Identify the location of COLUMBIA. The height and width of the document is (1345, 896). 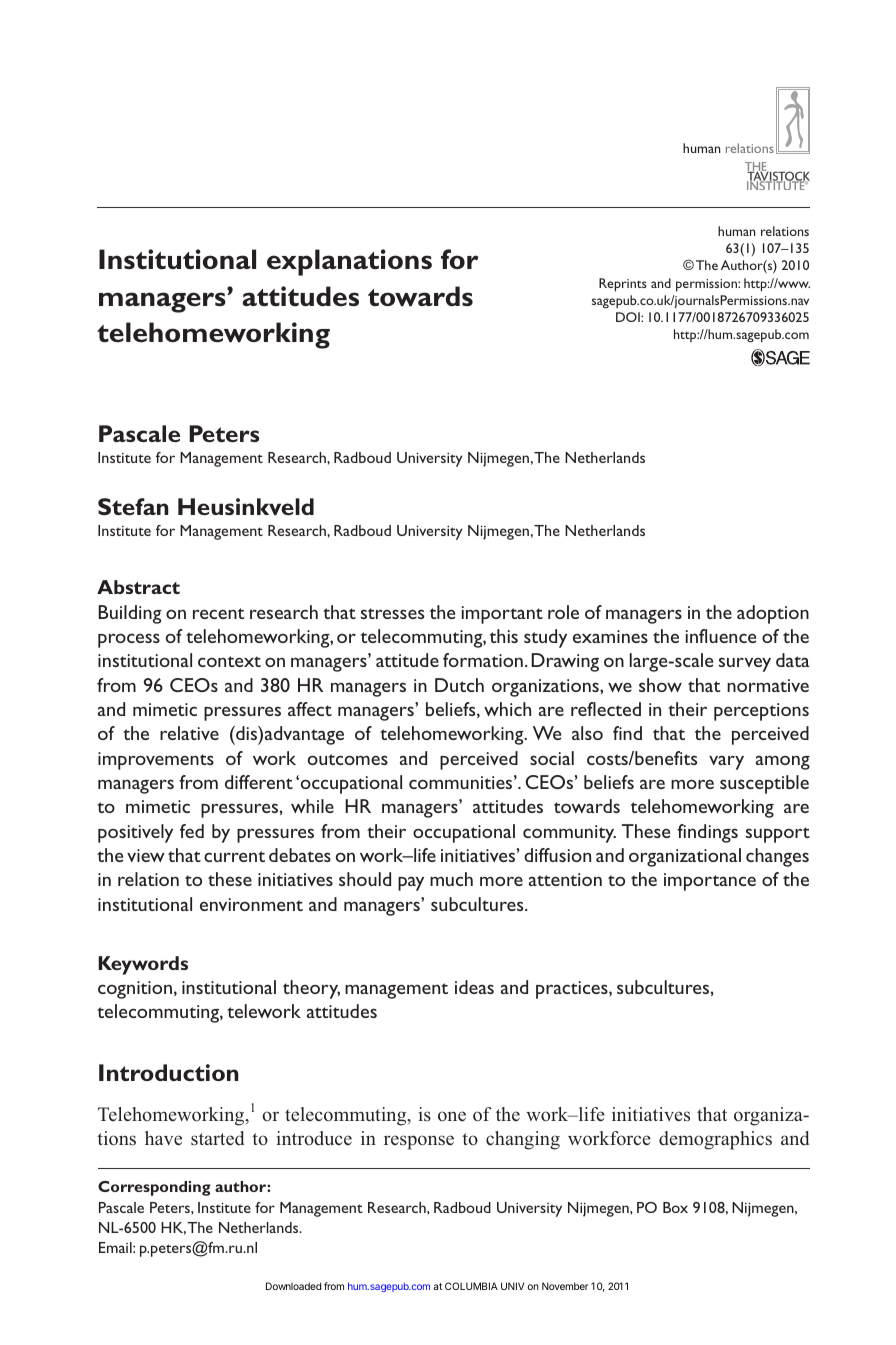
(471, 1286).
